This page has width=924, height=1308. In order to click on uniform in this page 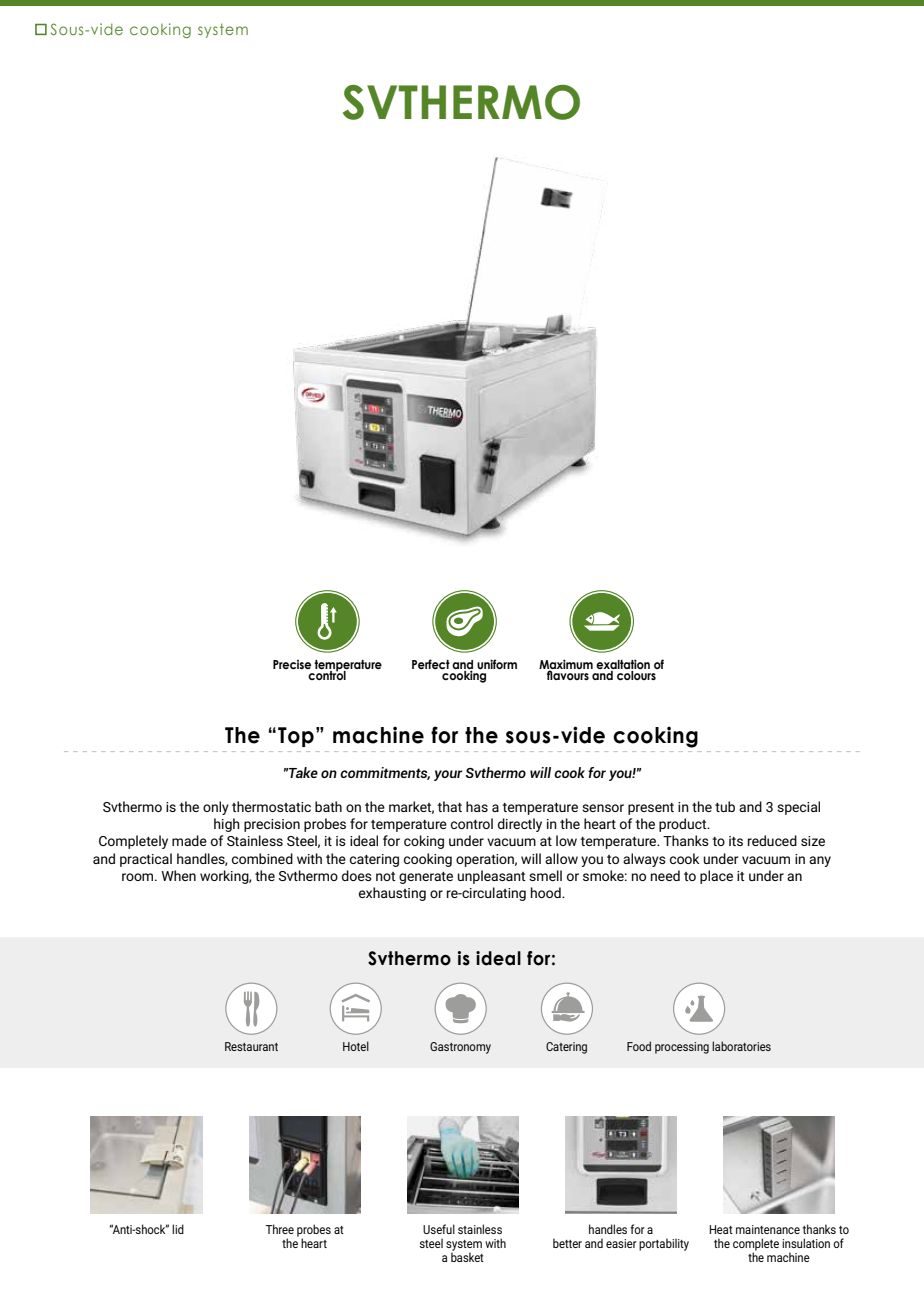, I will do `click(497, 664)`.
